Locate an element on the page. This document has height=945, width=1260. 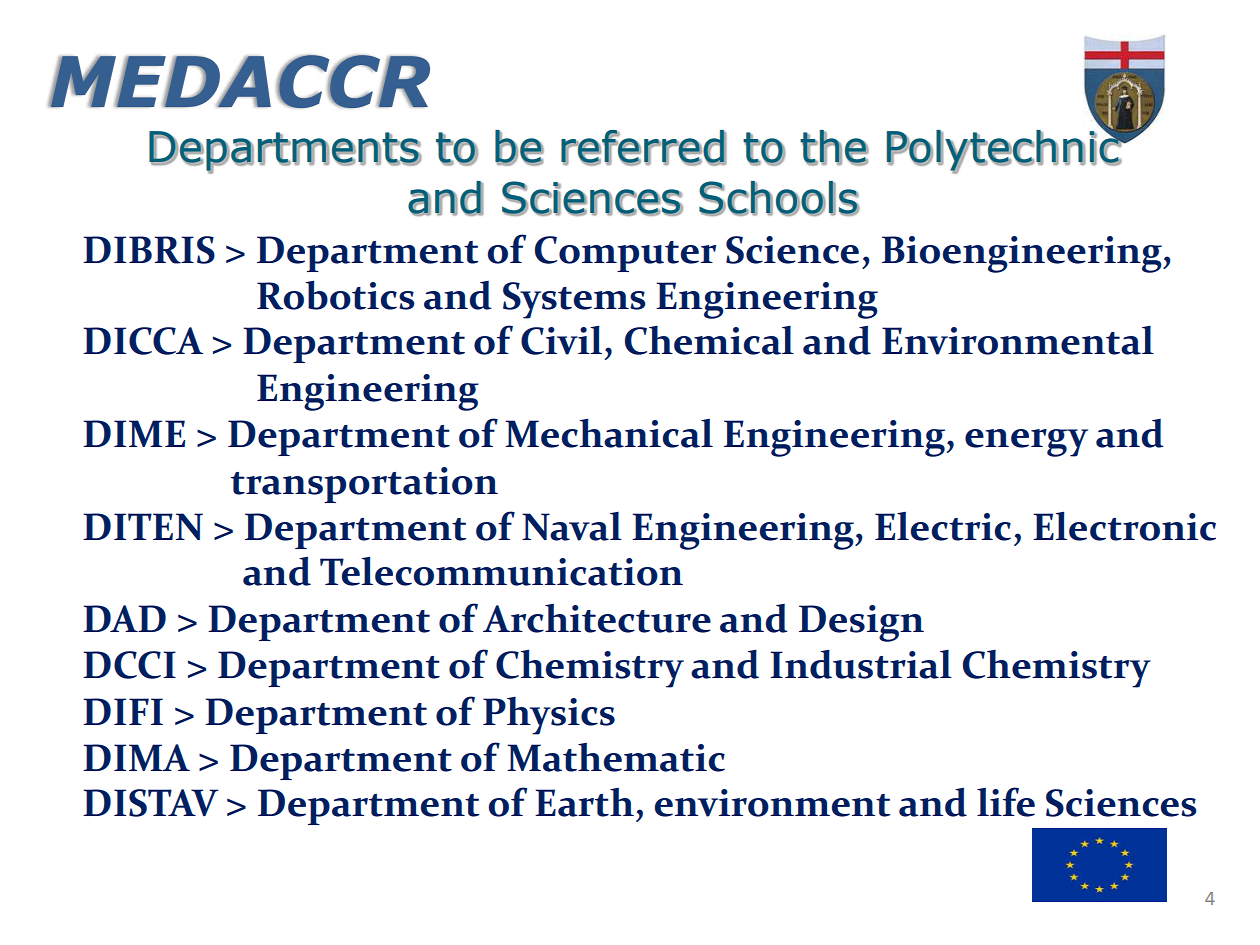
Chemical is located at coordinates (709, 340).
